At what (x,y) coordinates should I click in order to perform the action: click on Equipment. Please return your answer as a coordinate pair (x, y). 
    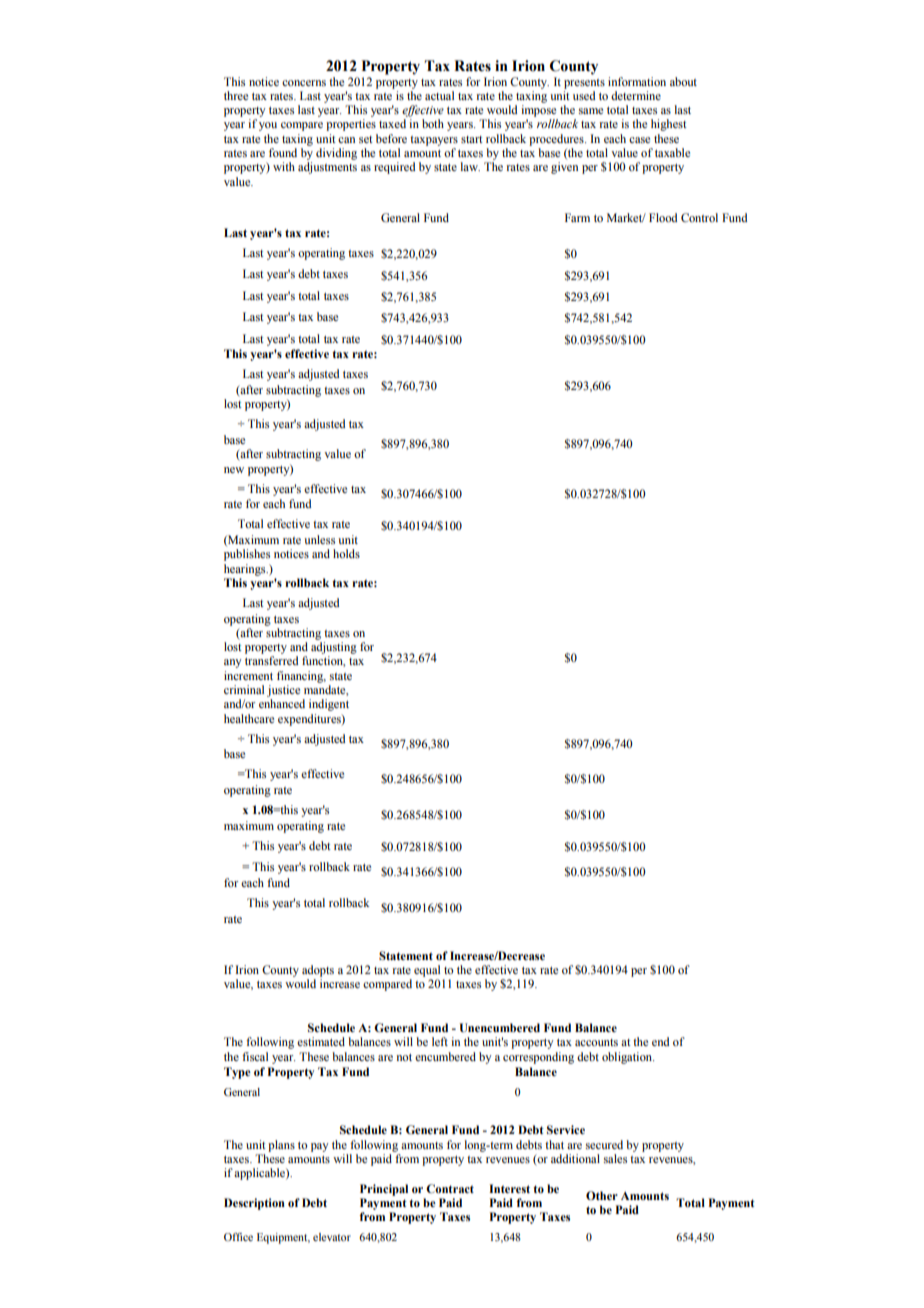
    Looking at the image, I should click on (283, 1238).
